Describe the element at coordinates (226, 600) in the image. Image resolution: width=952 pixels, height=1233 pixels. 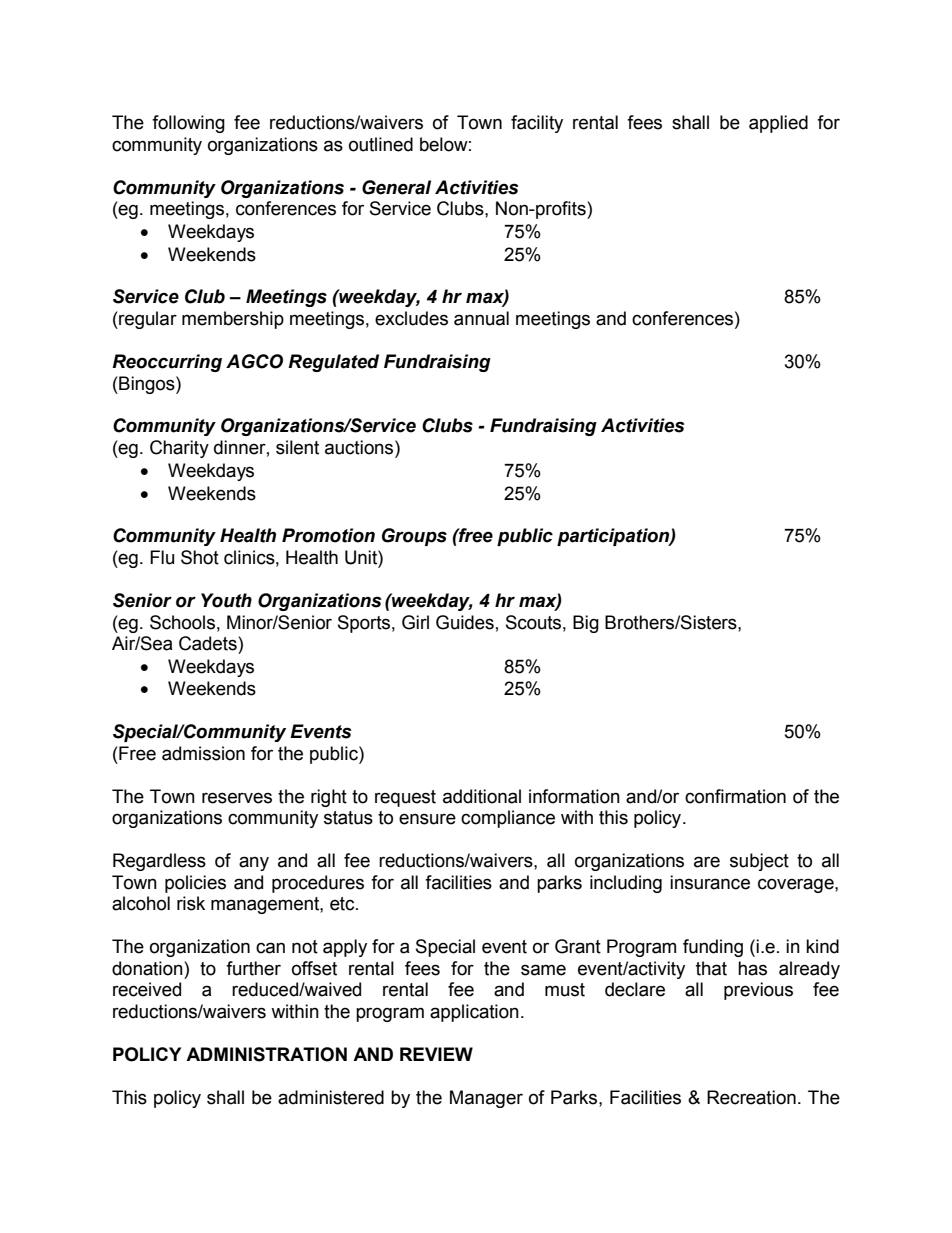
I see `Youth` at that location.
